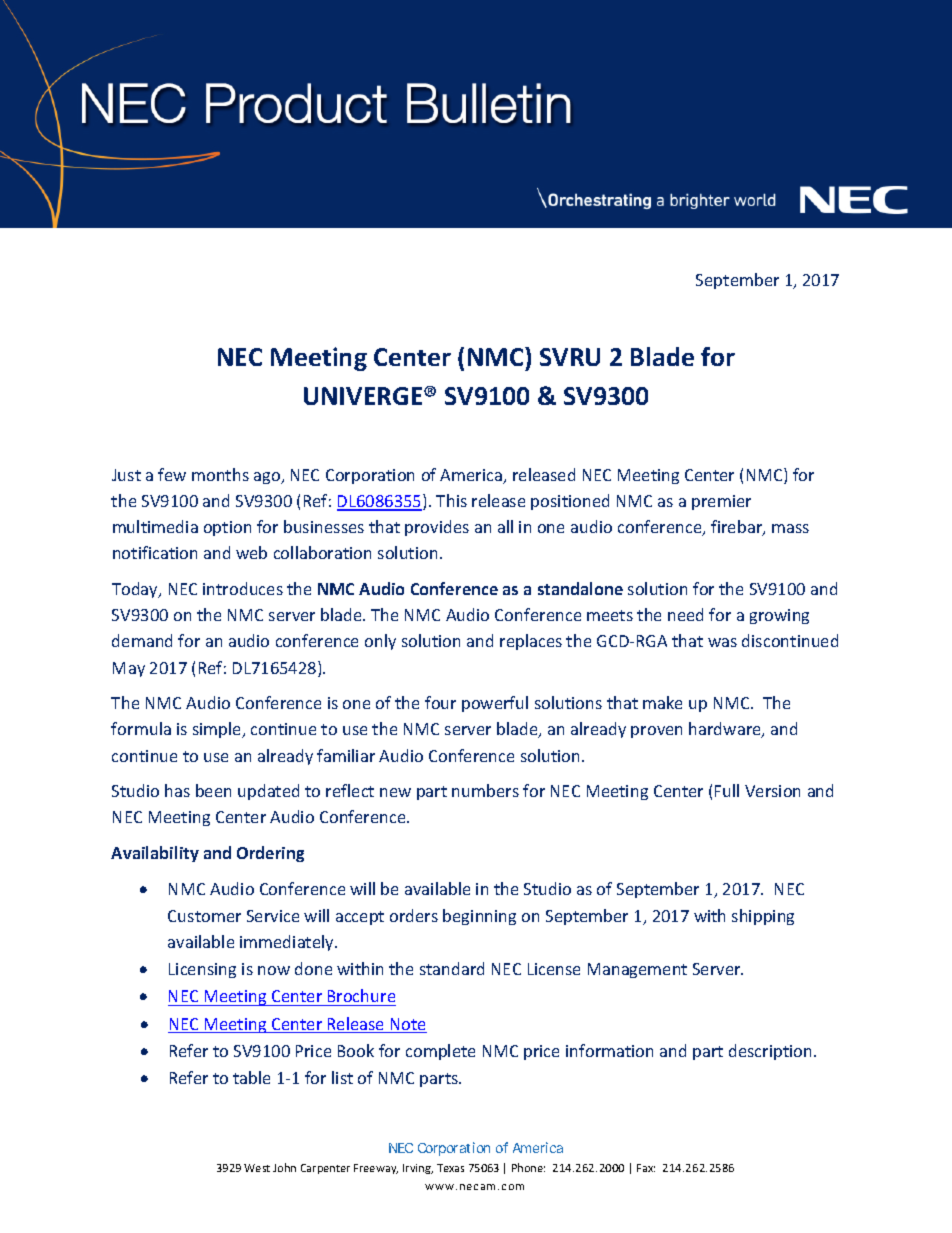 This screenshot has height=1233, width=952. Describe the element at coordinates (220, 474) in the screenshot. I see `months` at that location.
